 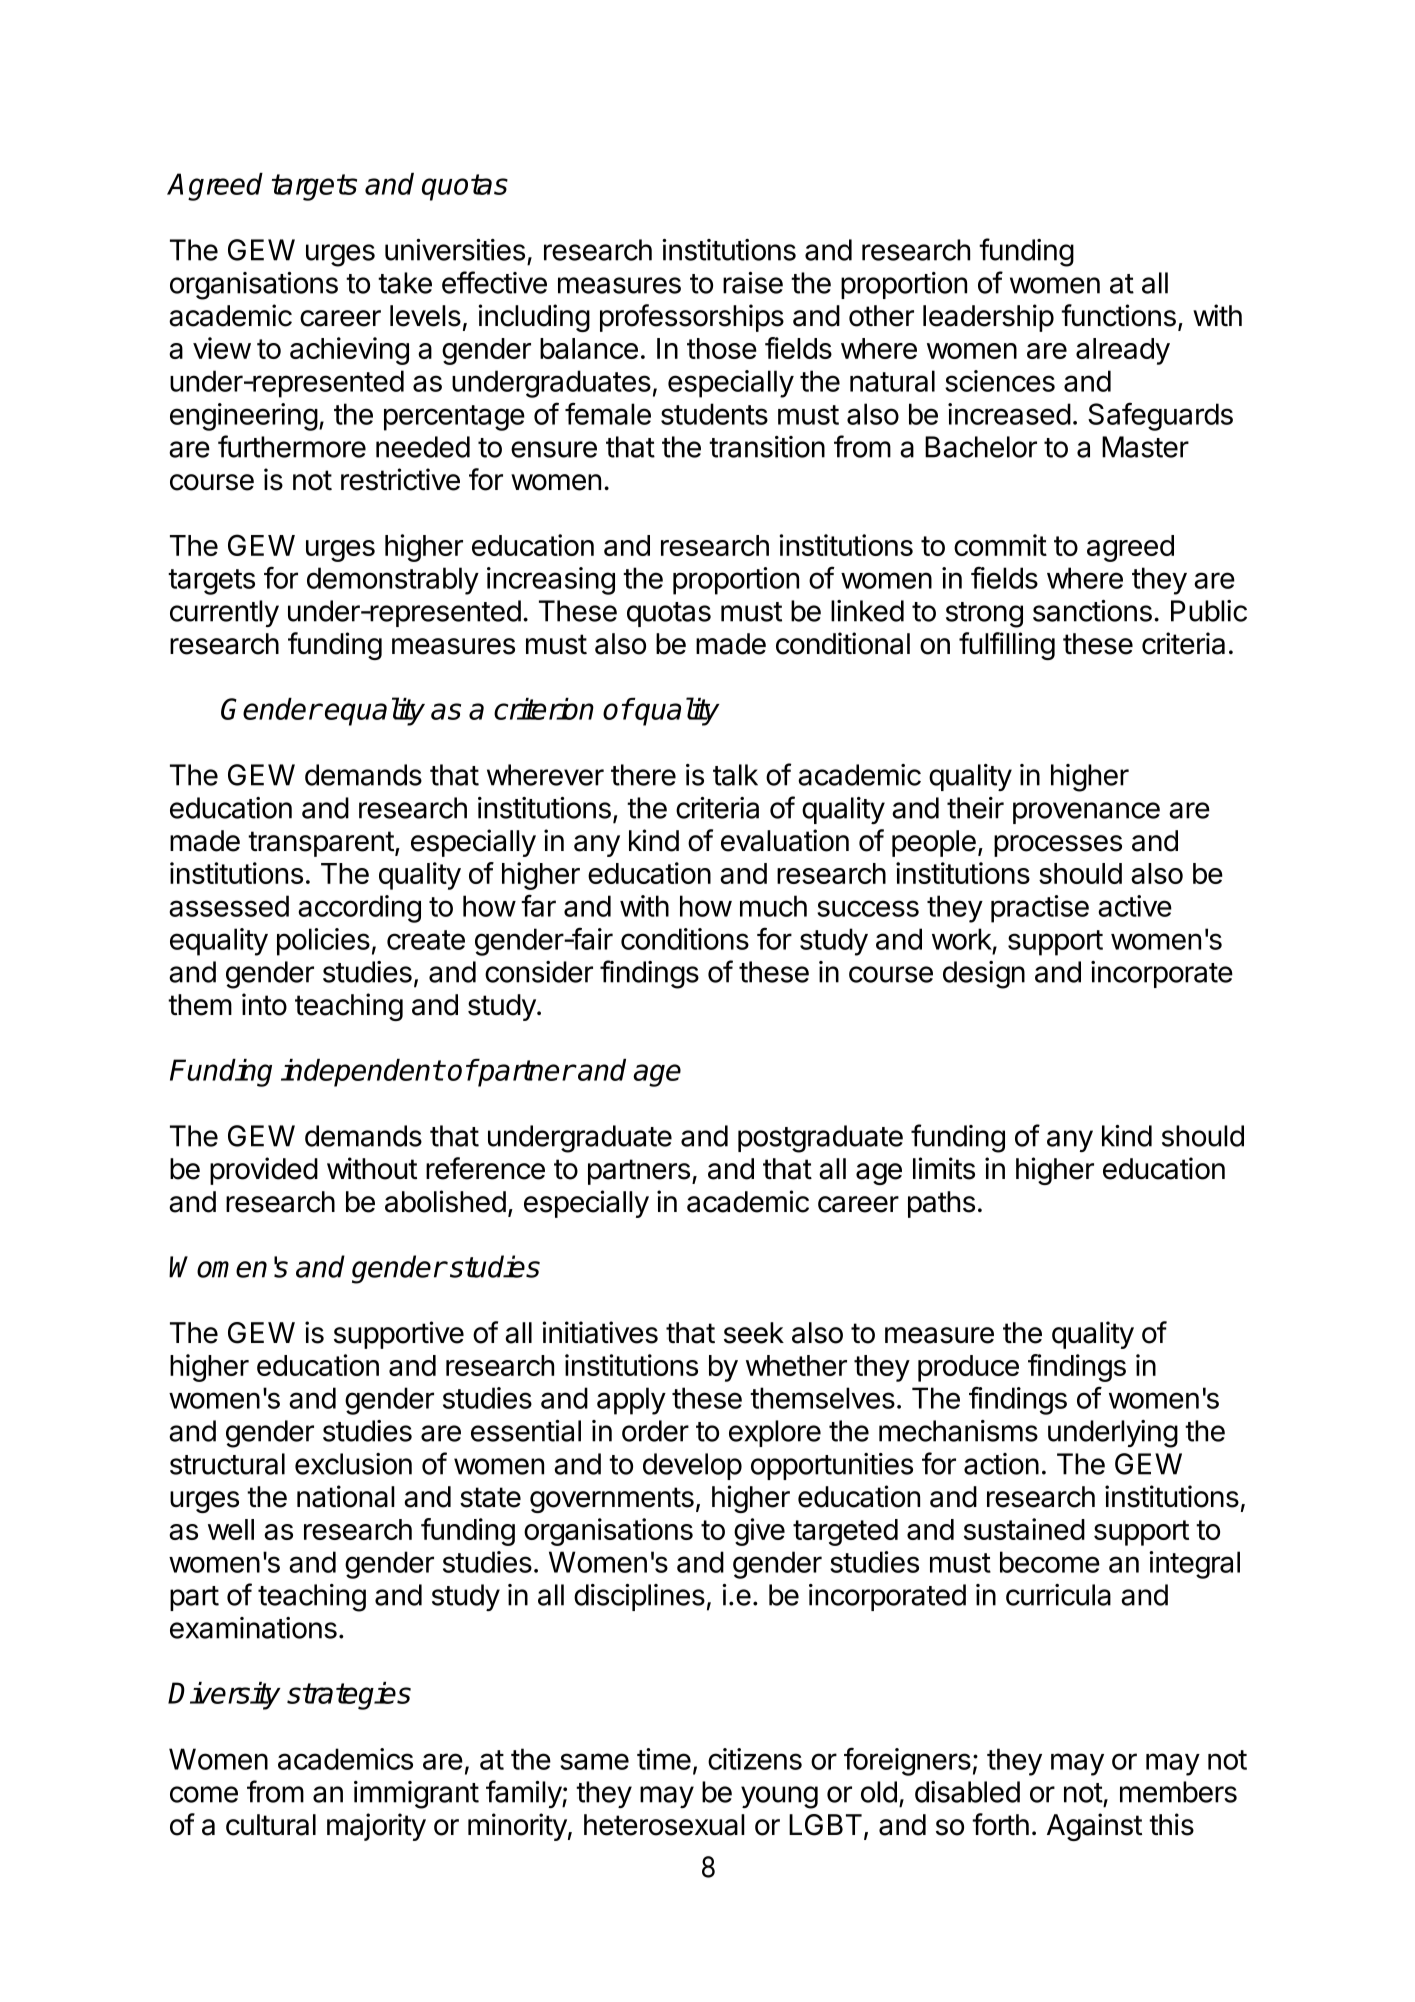 What do you see at coordinates (376, 1827) in the screenshot?
I see `majority` at bounding box center [376, 1827].
